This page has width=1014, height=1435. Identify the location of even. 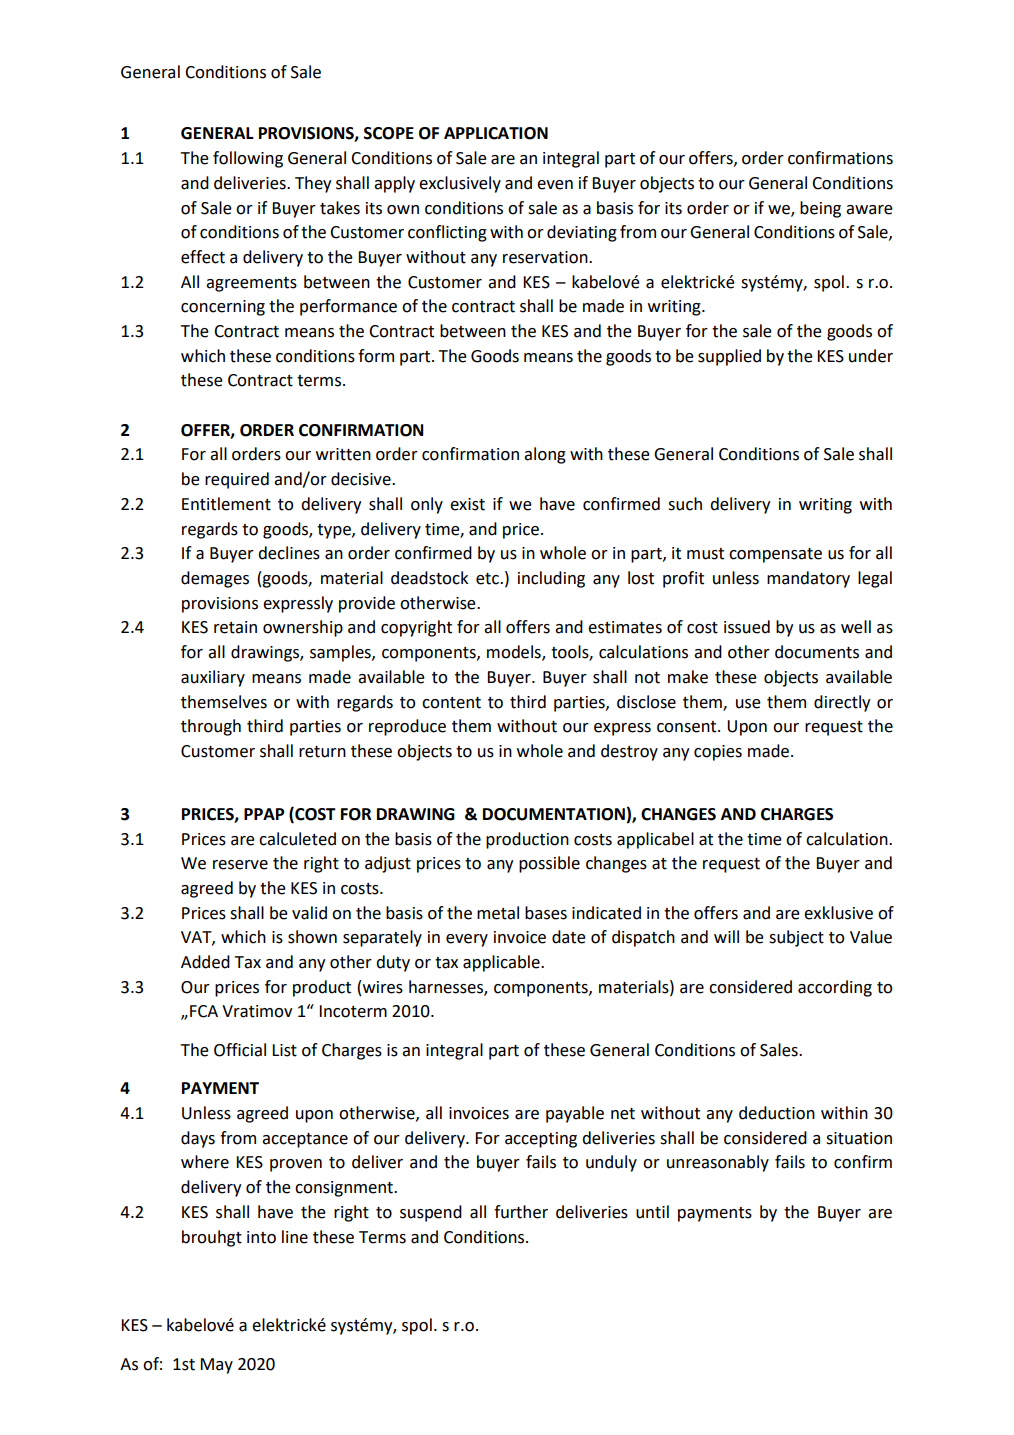
(555, 185).
